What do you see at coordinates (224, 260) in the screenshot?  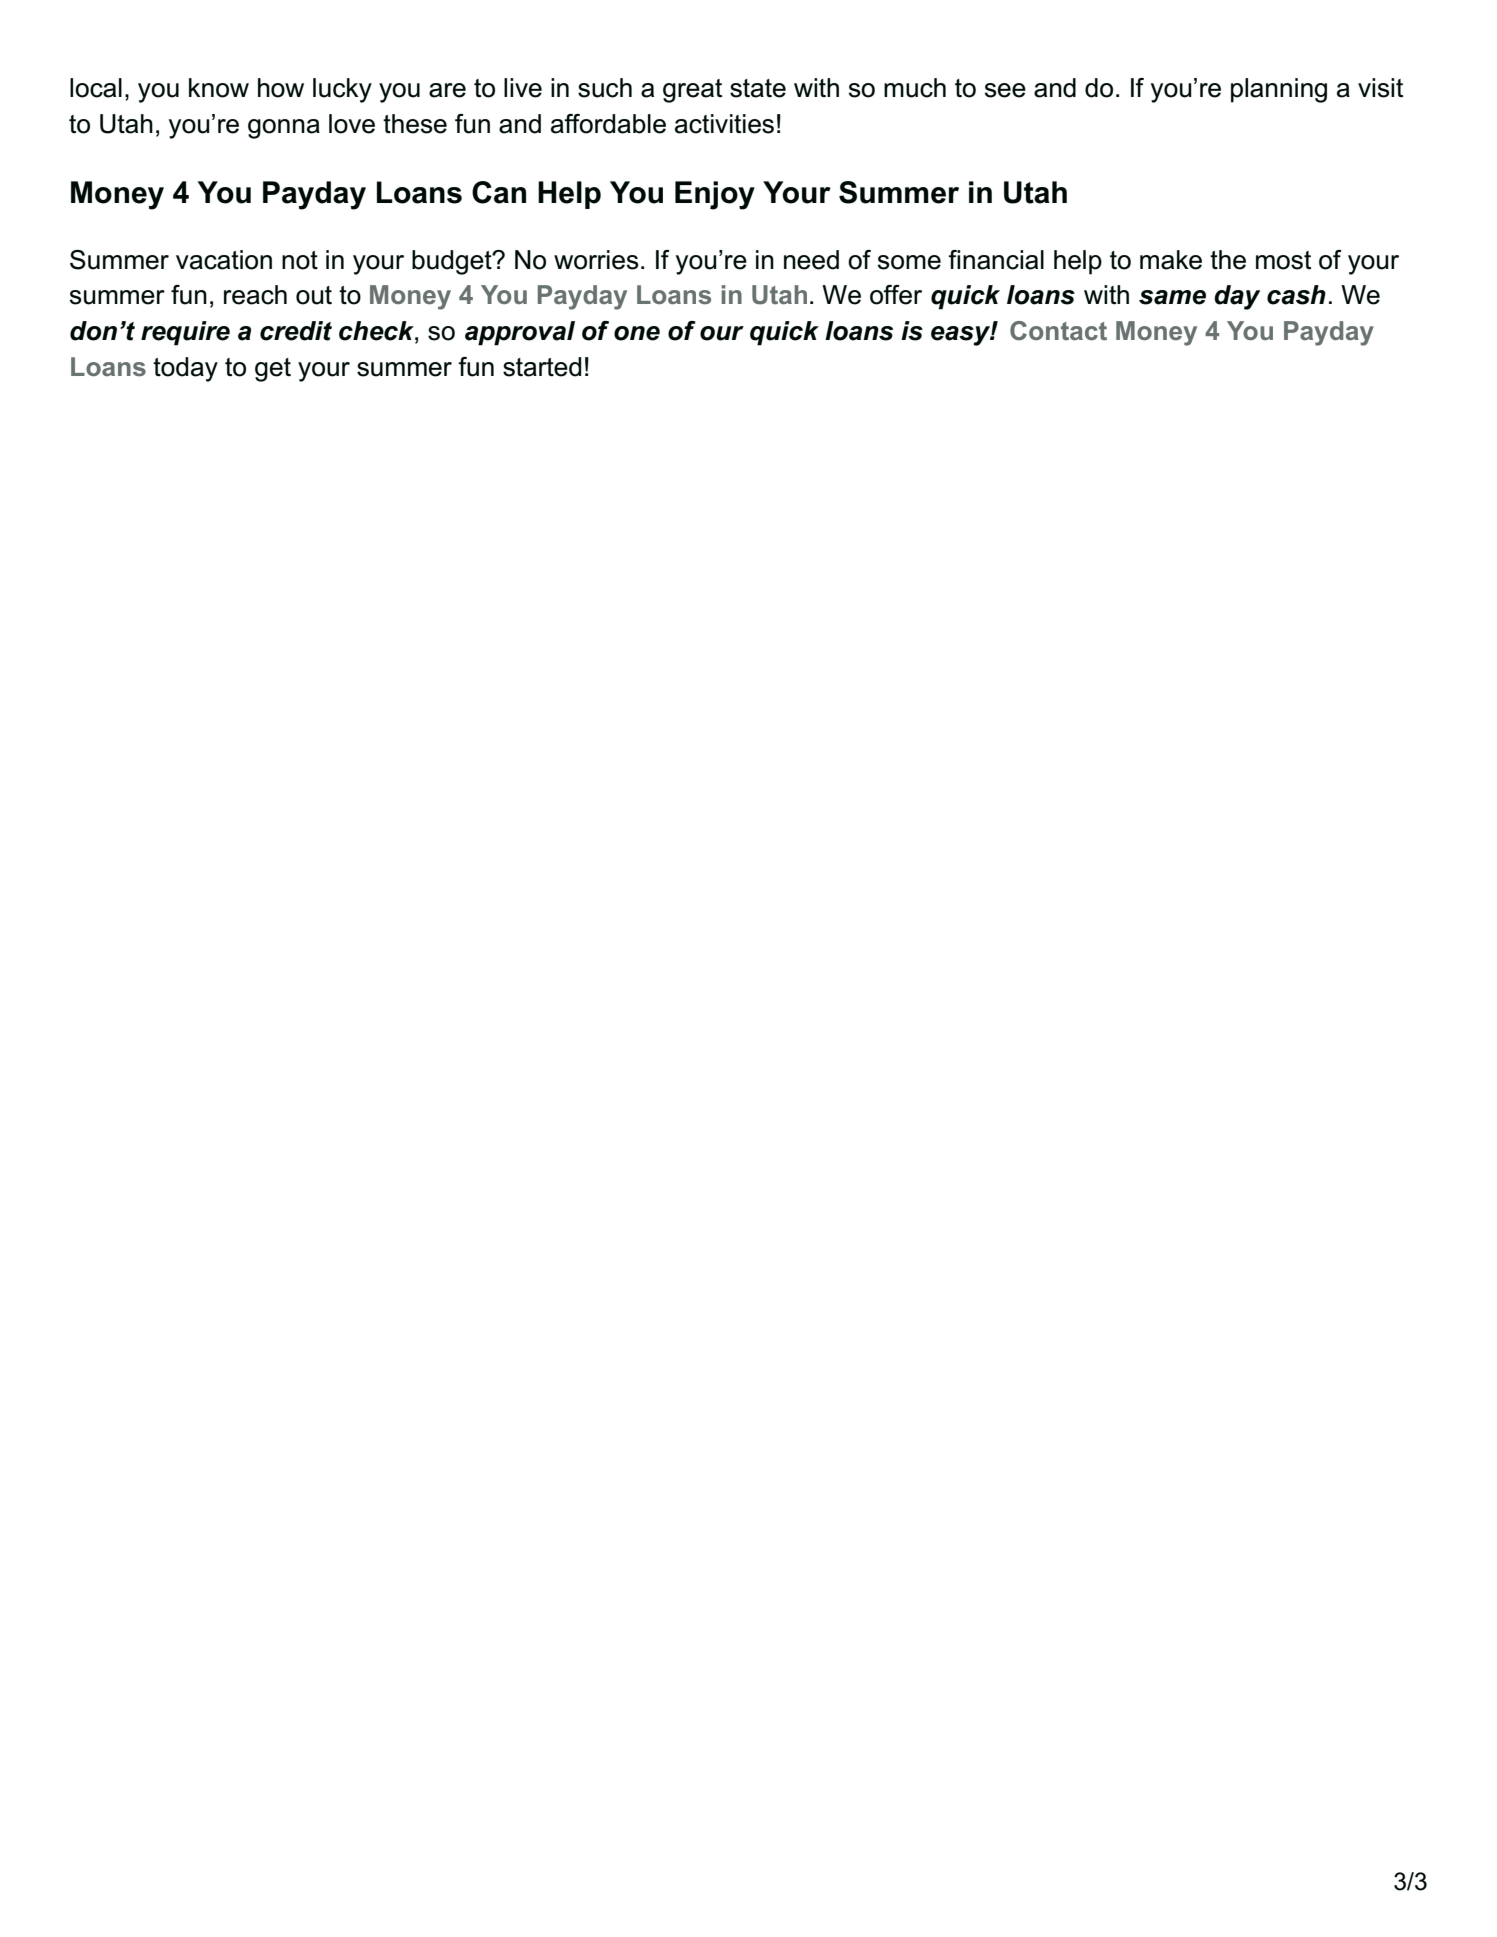 I see `vacation` at bounding box center [224, 260].
